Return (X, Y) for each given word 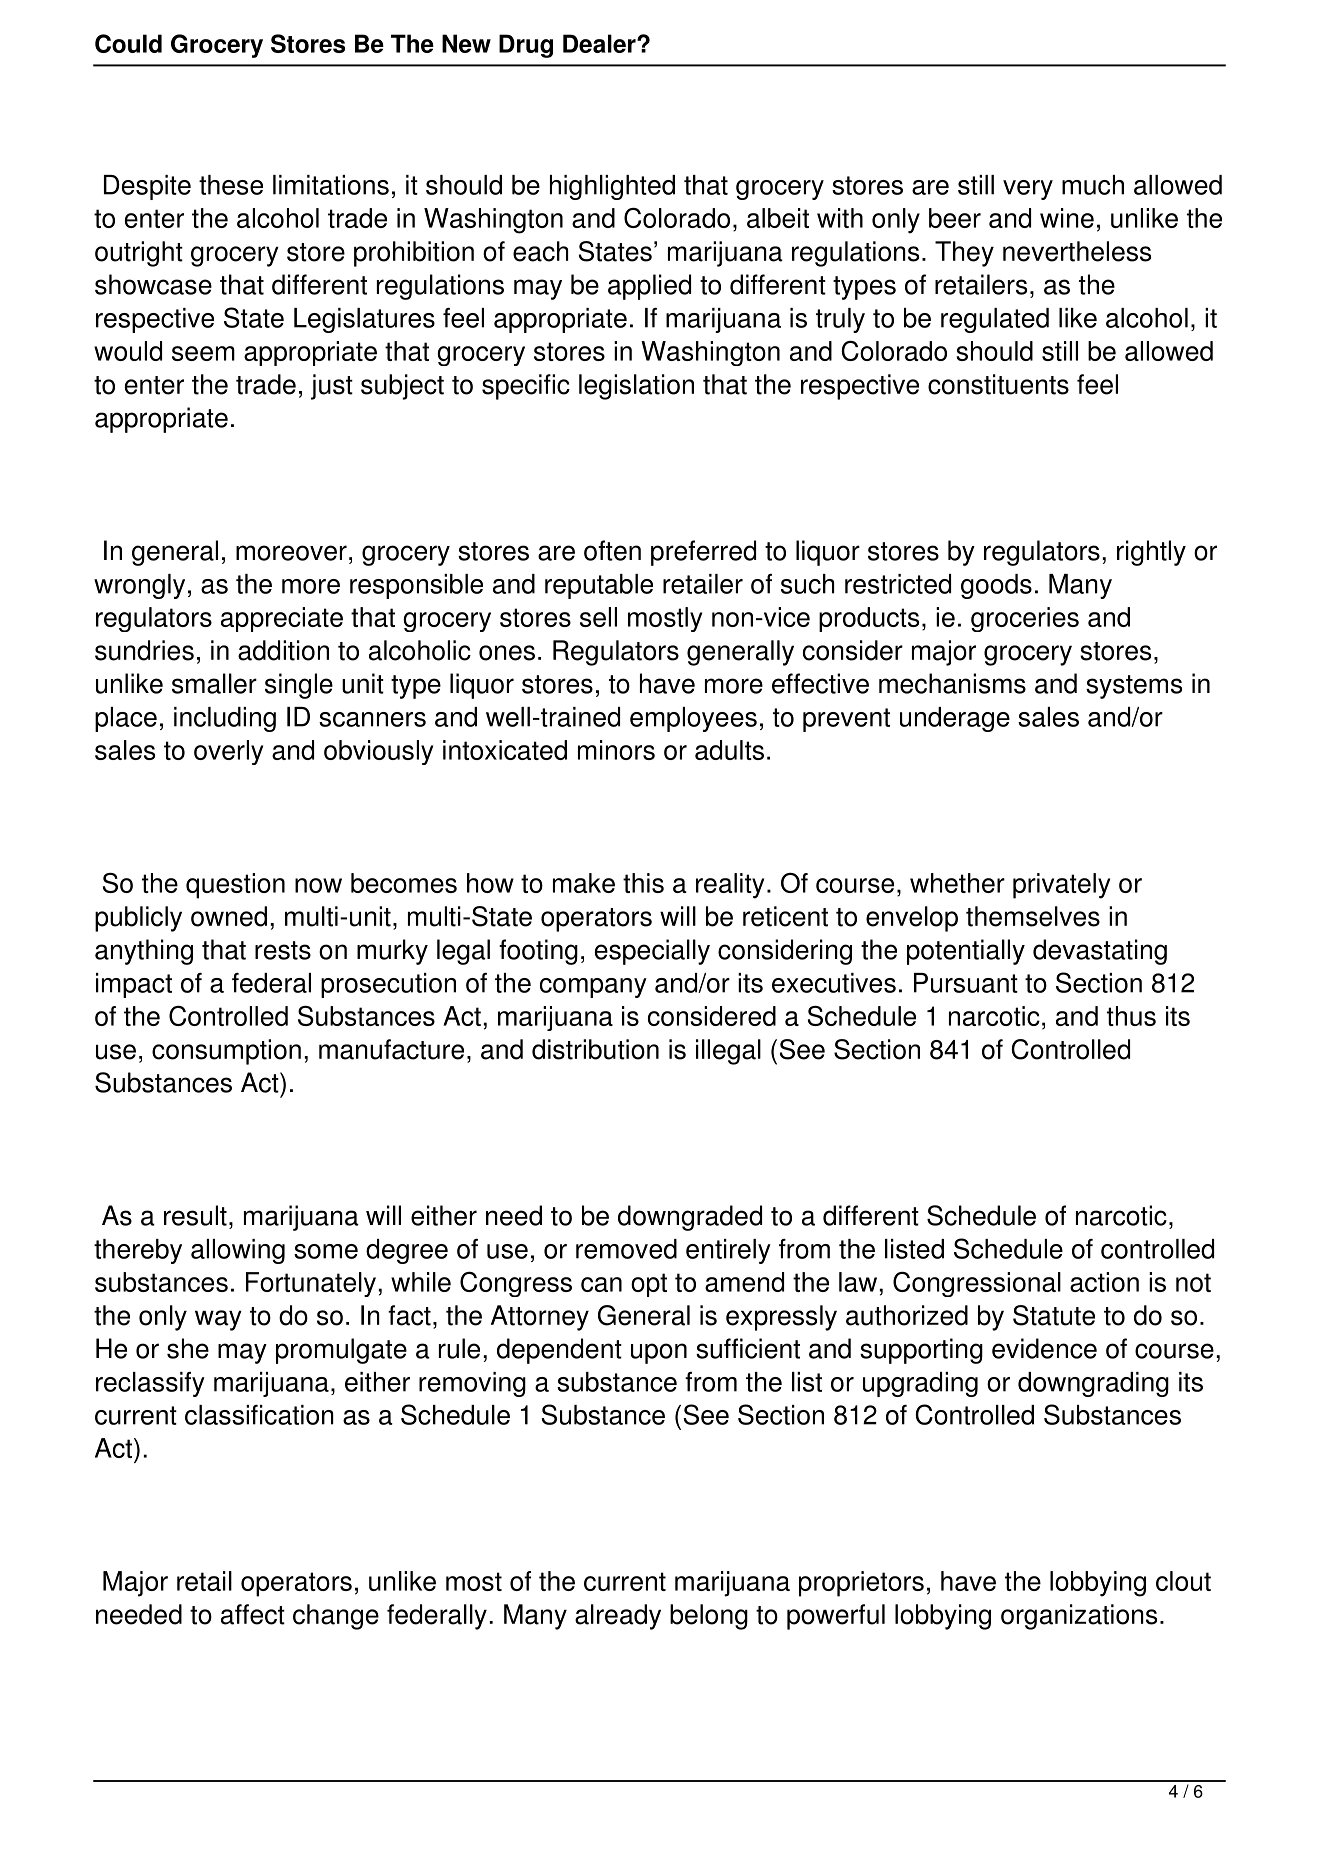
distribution (595, 1049)
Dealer (600, 43)
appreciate (282, 619)
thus (1131, 1016)
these (231, 185)
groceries (1025, 619)
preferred (703, 553)
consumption (226, 1052)
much (1093, 185)
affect (253, 1614)
